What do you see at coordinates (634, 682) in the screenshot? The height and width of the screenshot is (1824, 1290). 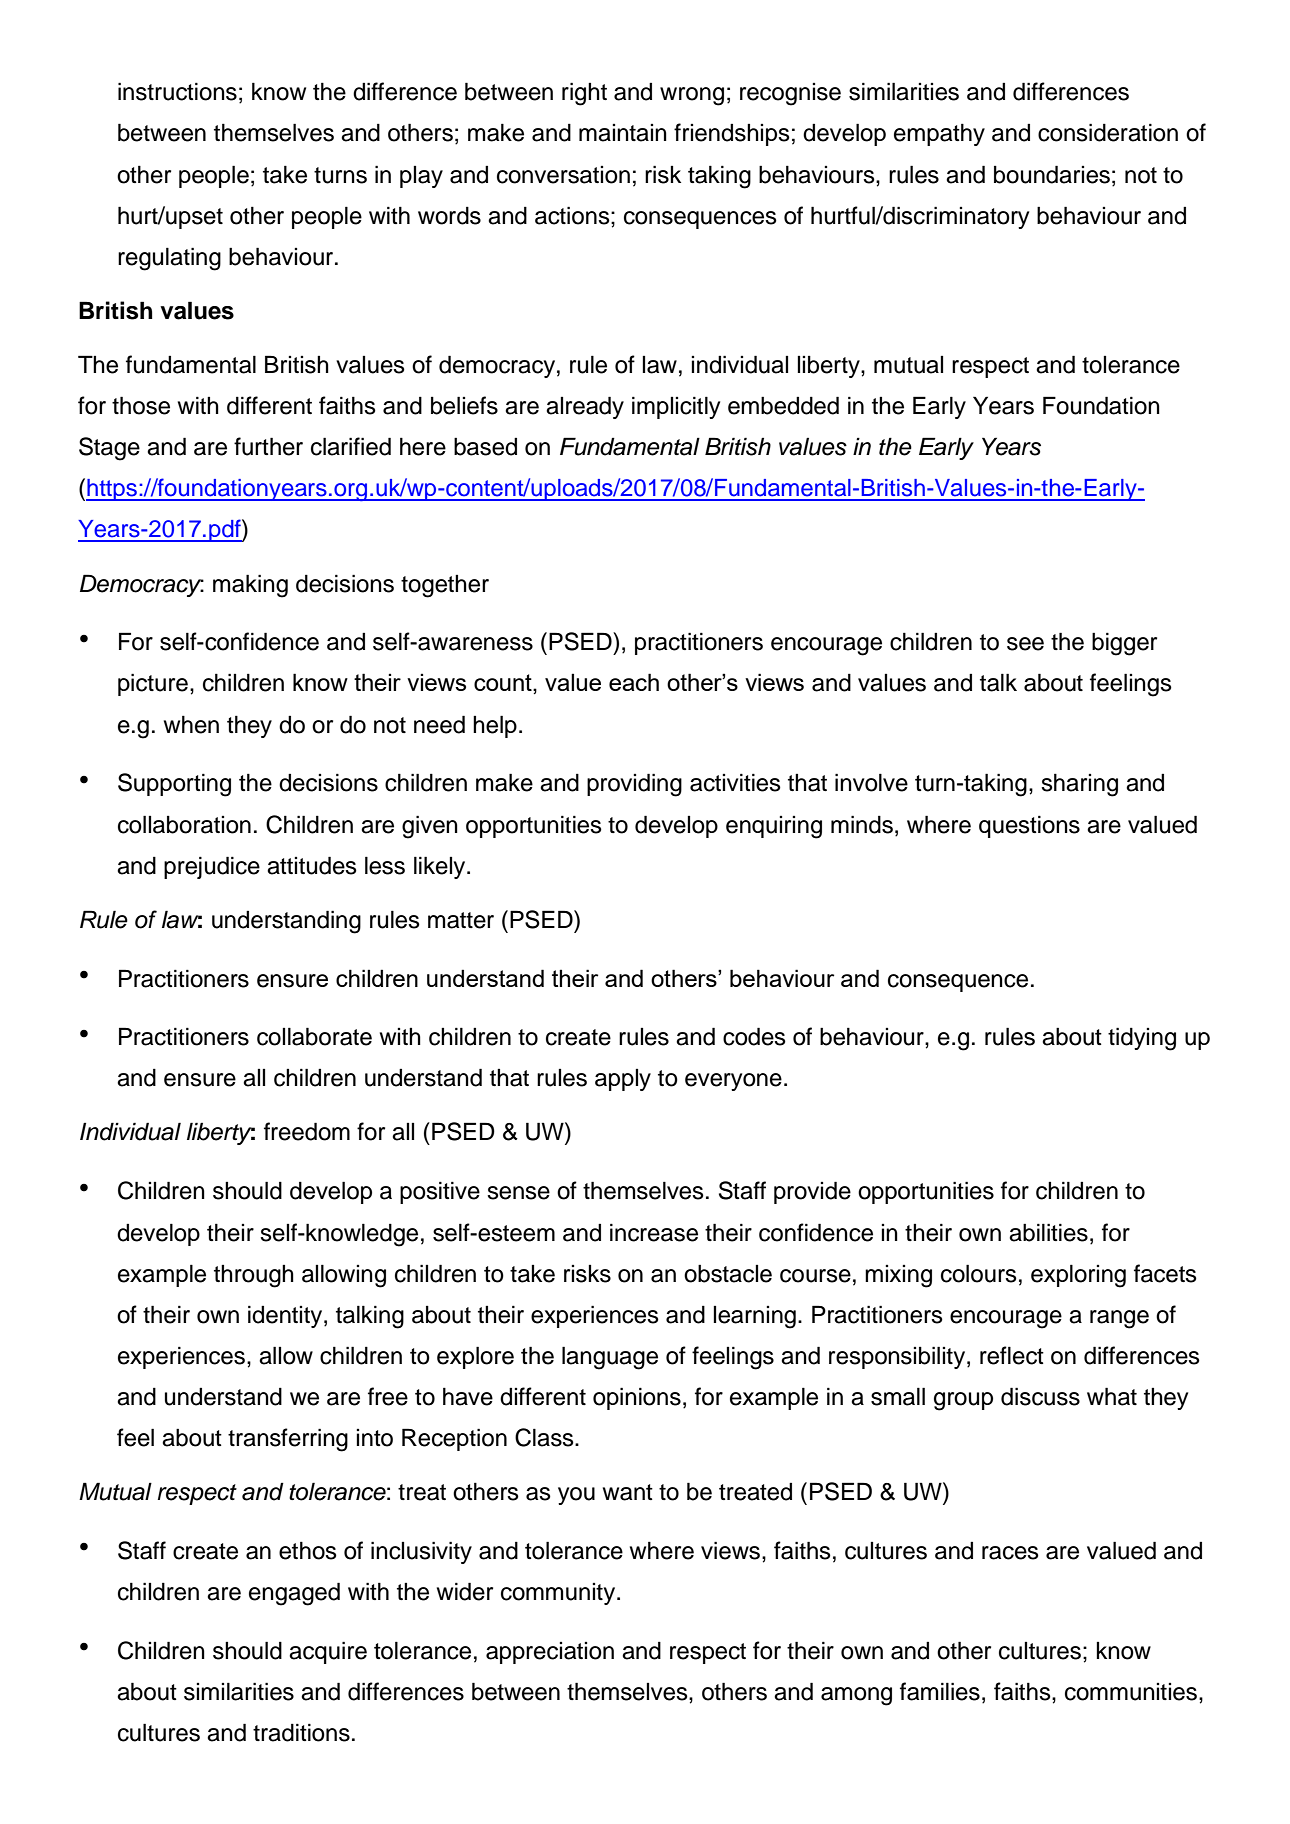 I see `each` at bounding box center [634, 682].
